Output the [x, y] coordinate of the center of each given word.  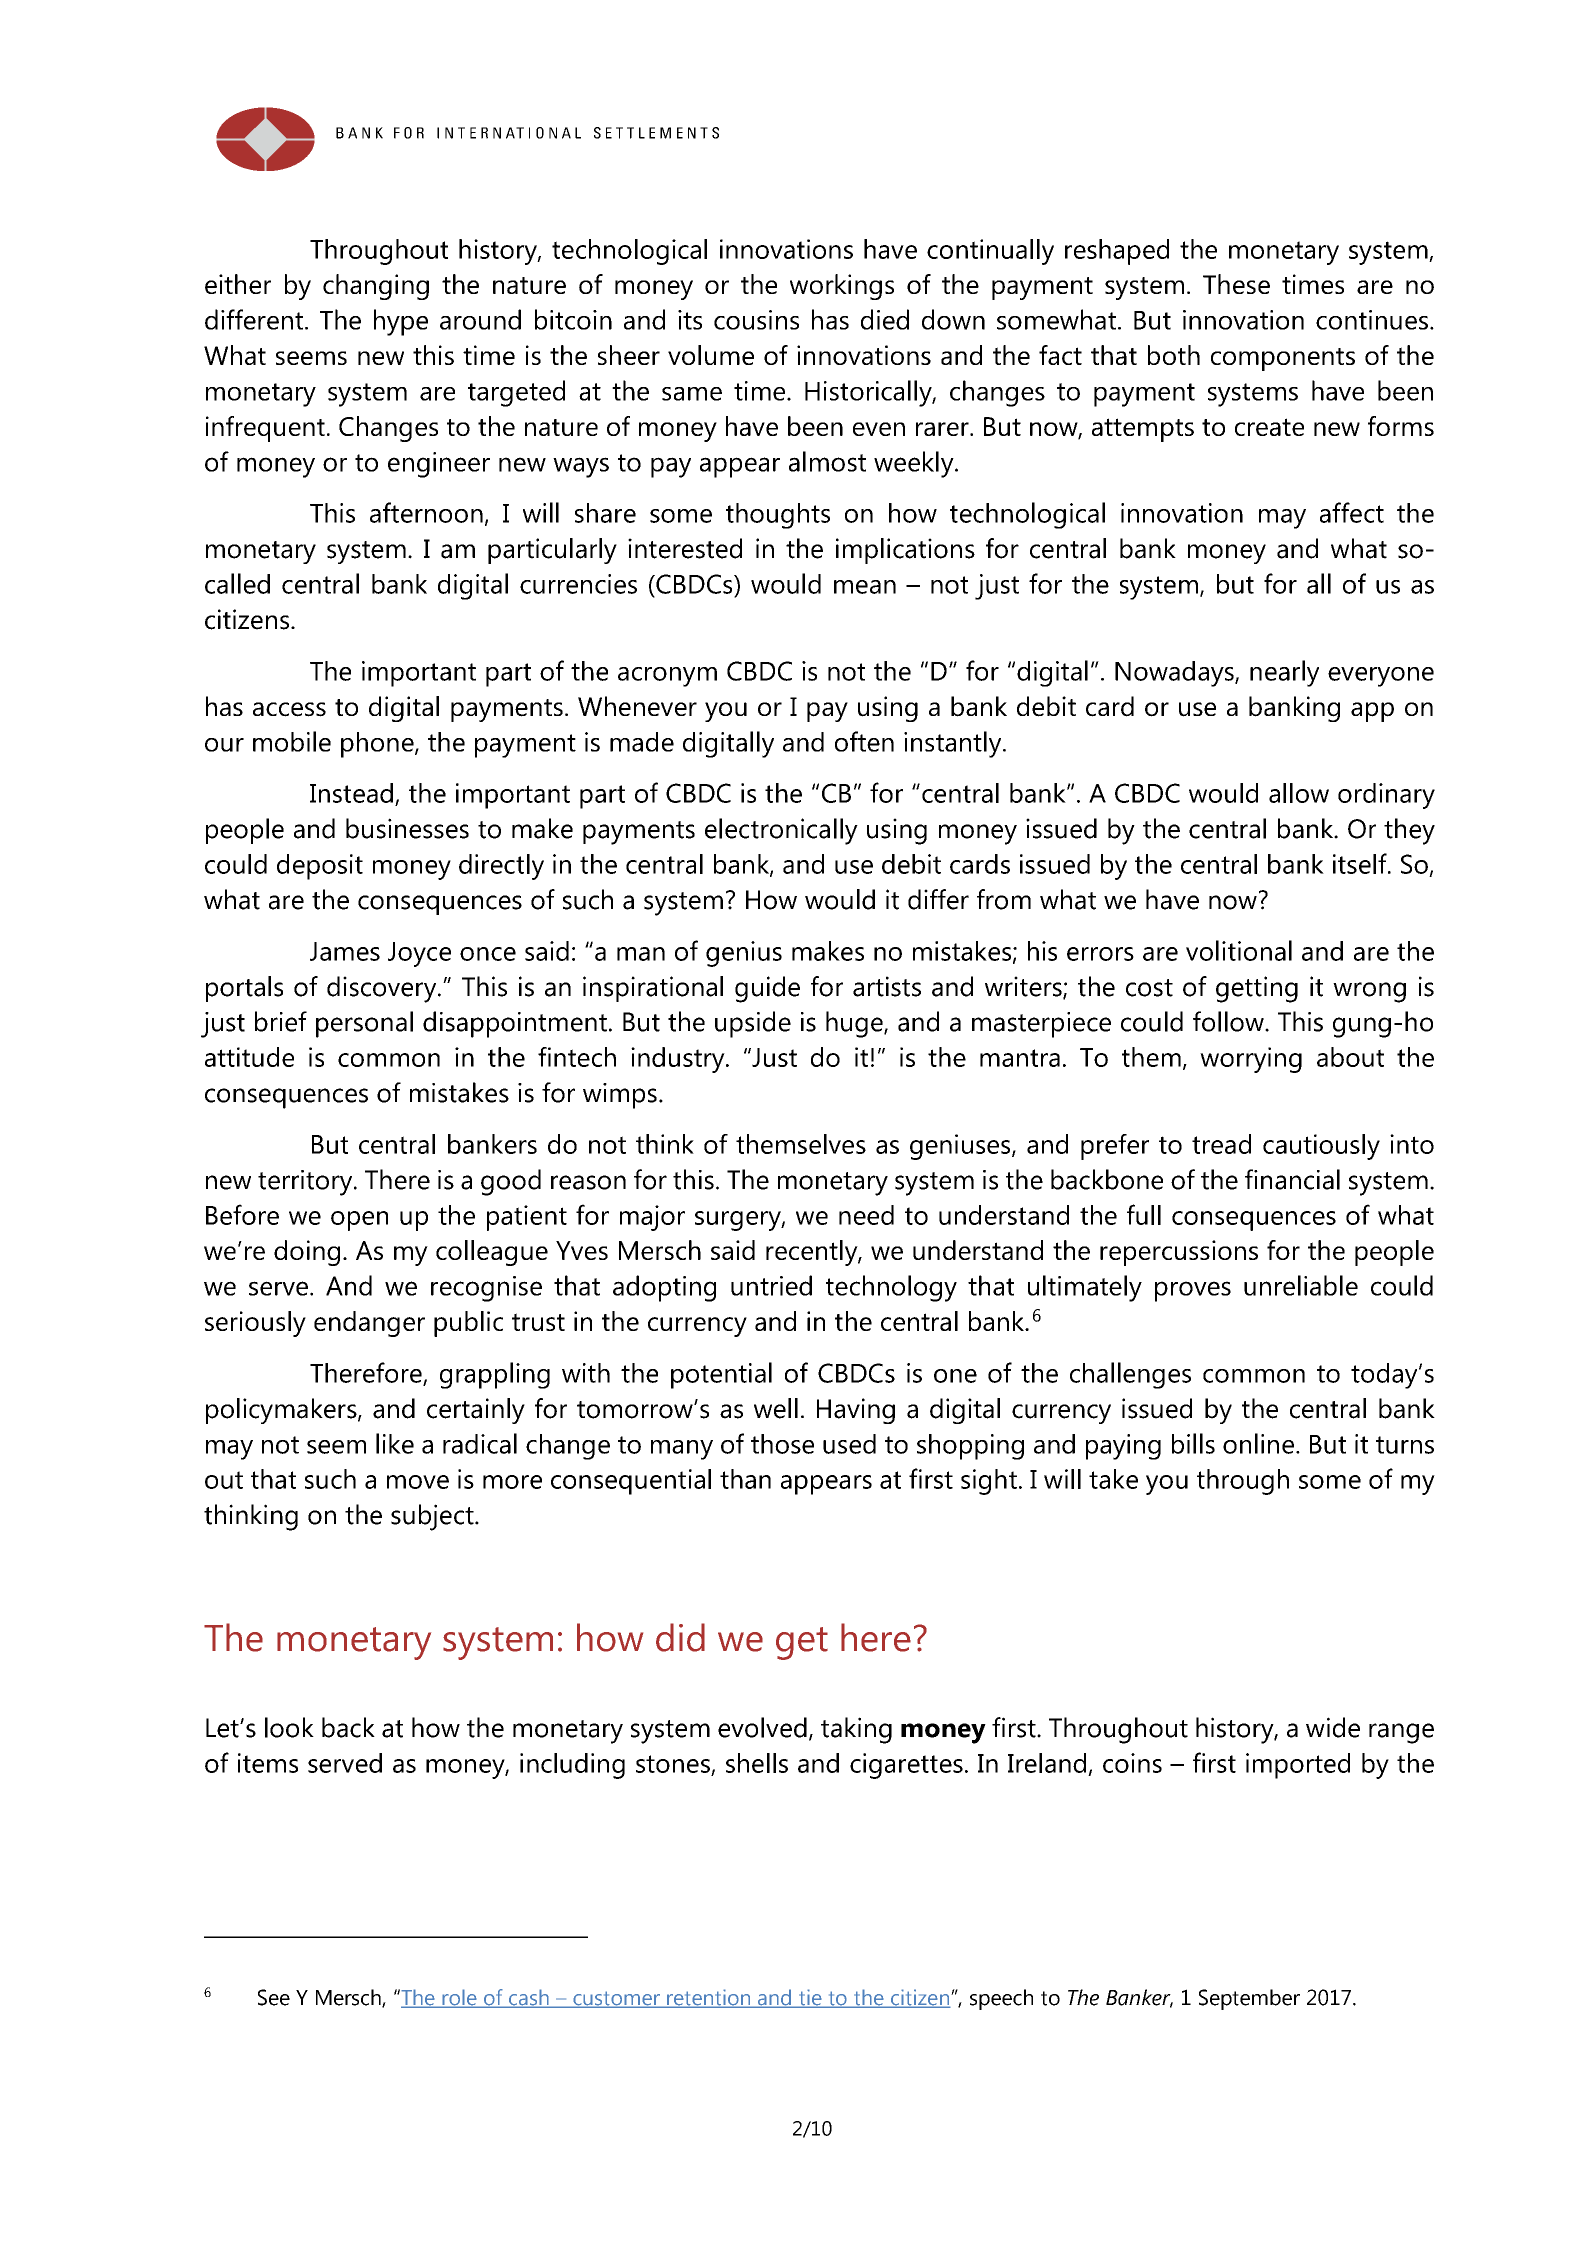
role [460, 1998]
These [1236, 284]
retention [709, 1998]
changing [376, 287]
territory [306, 1183]
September [1249, 1999]
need [866, 1215]
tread [1221, 1144]
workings [842, 287]
